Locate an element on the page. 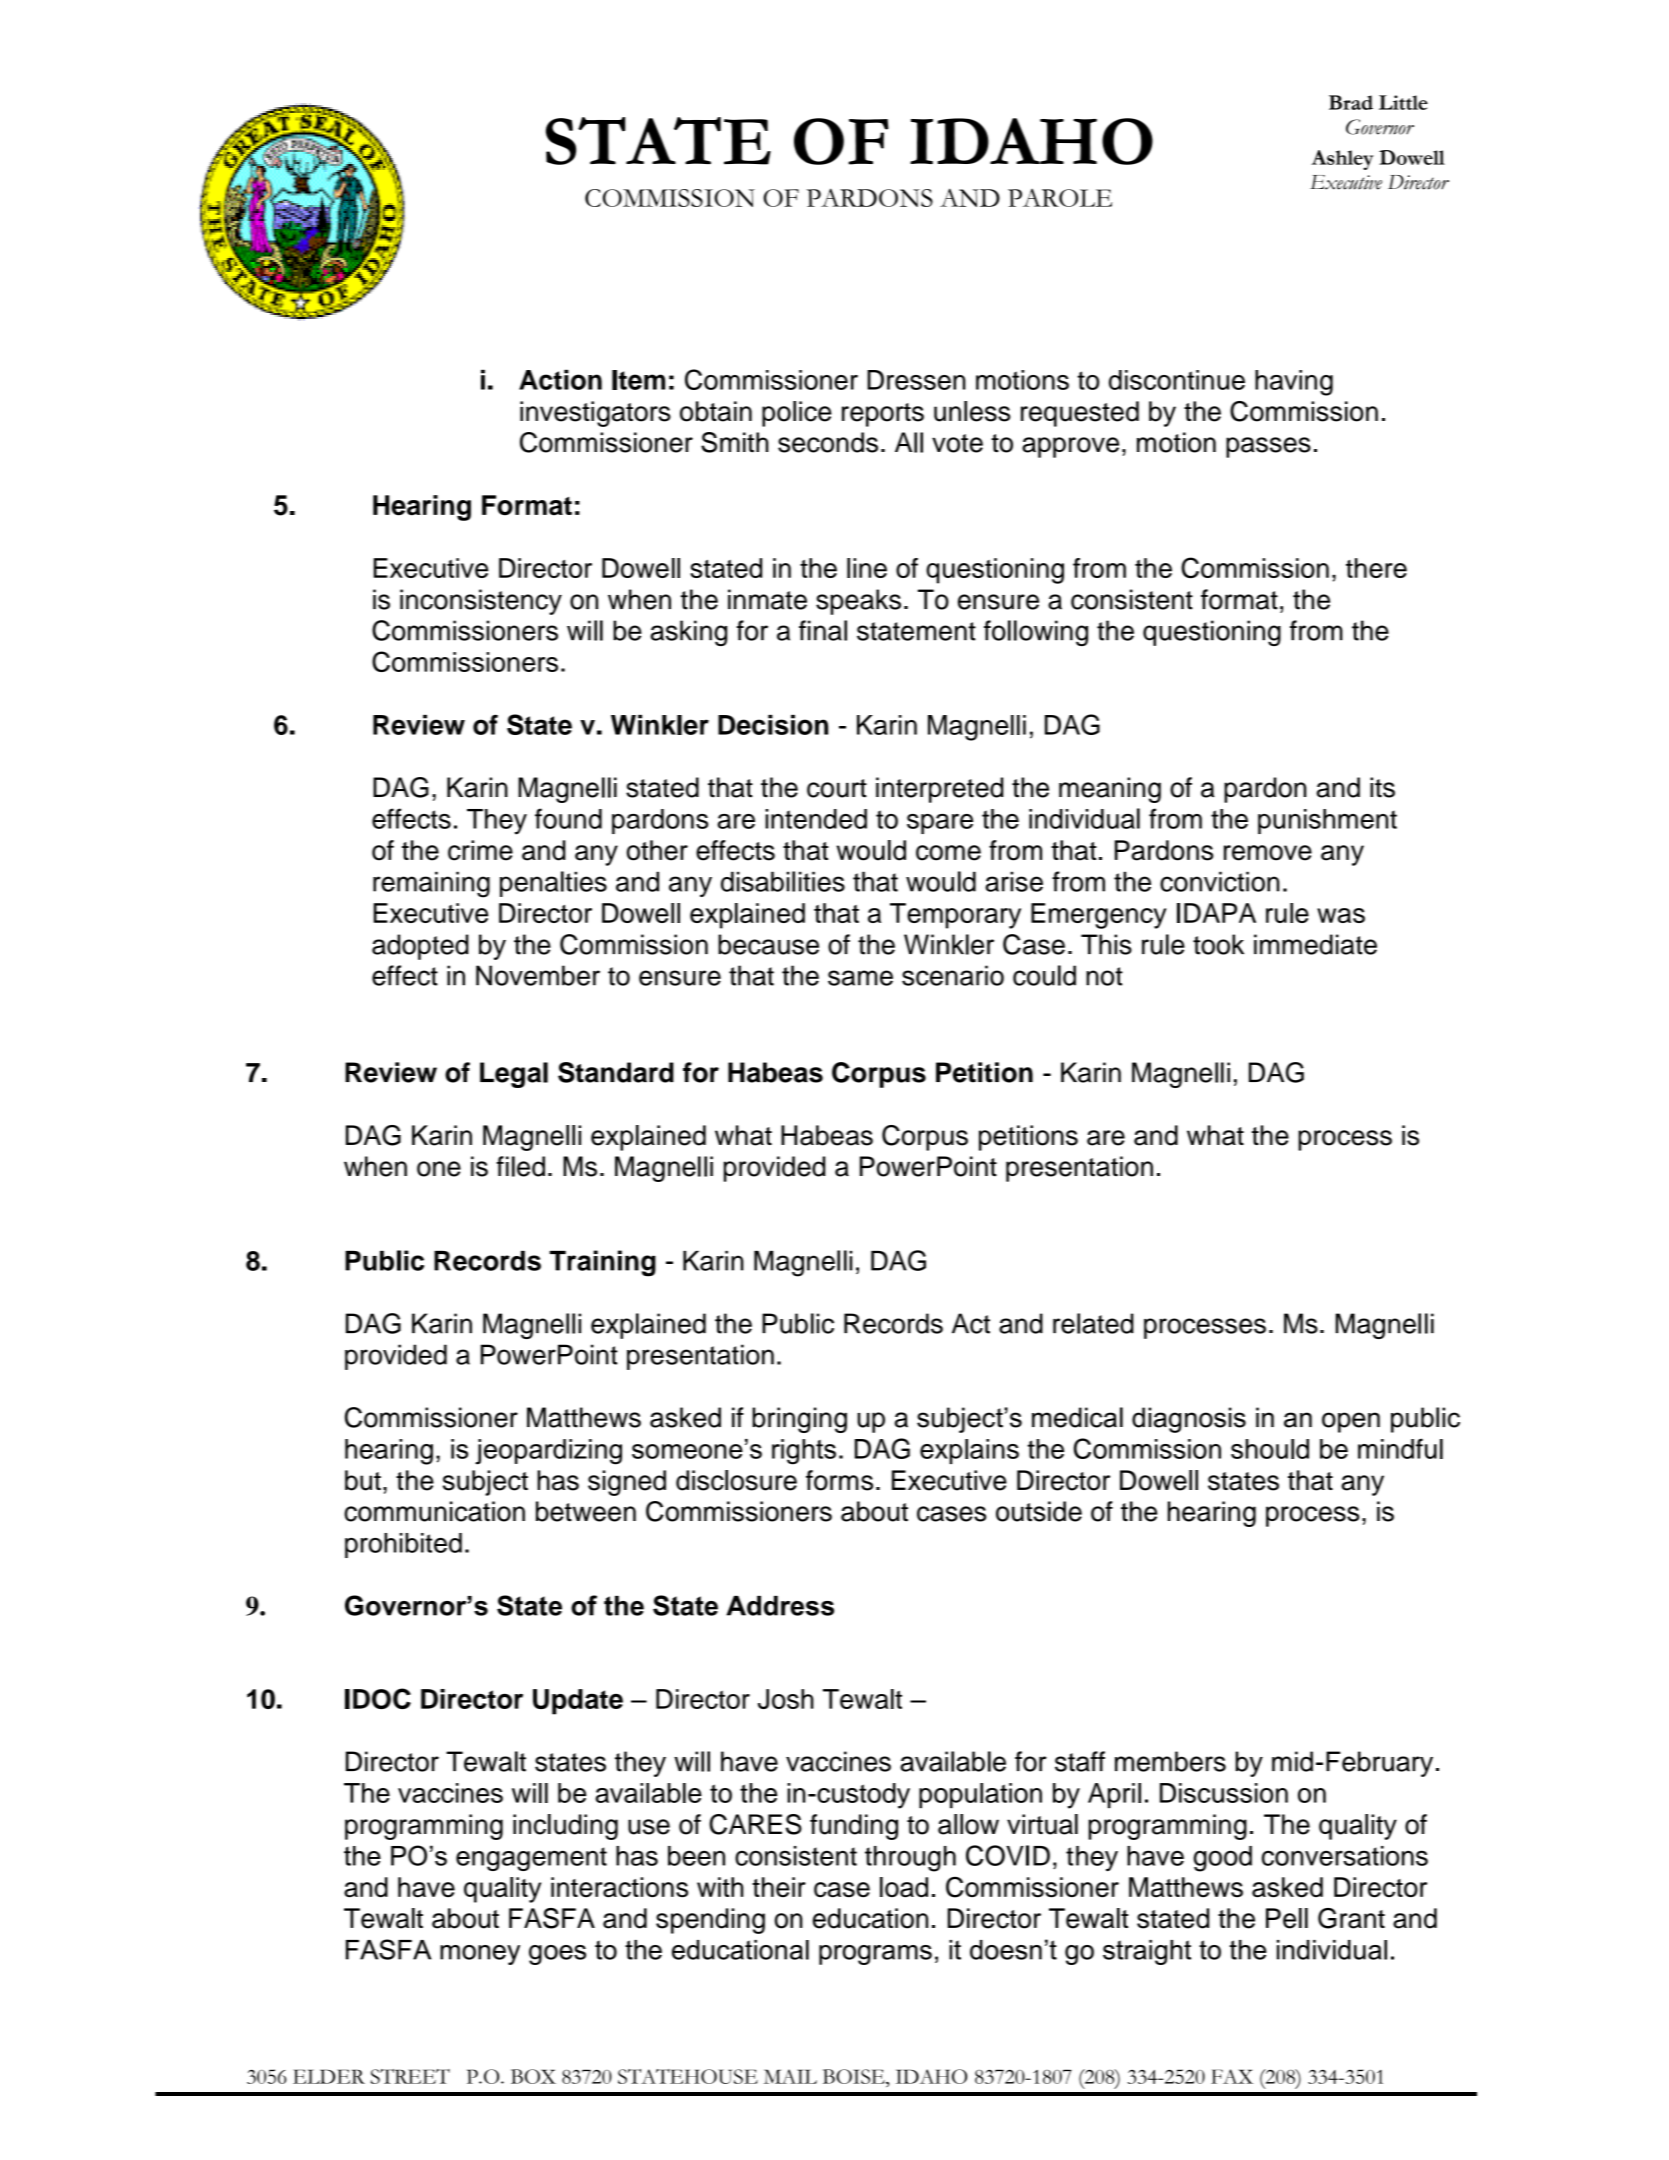 The height and width of the image is (2160, 1669). punishment is located at coordinates (1327, 821).
